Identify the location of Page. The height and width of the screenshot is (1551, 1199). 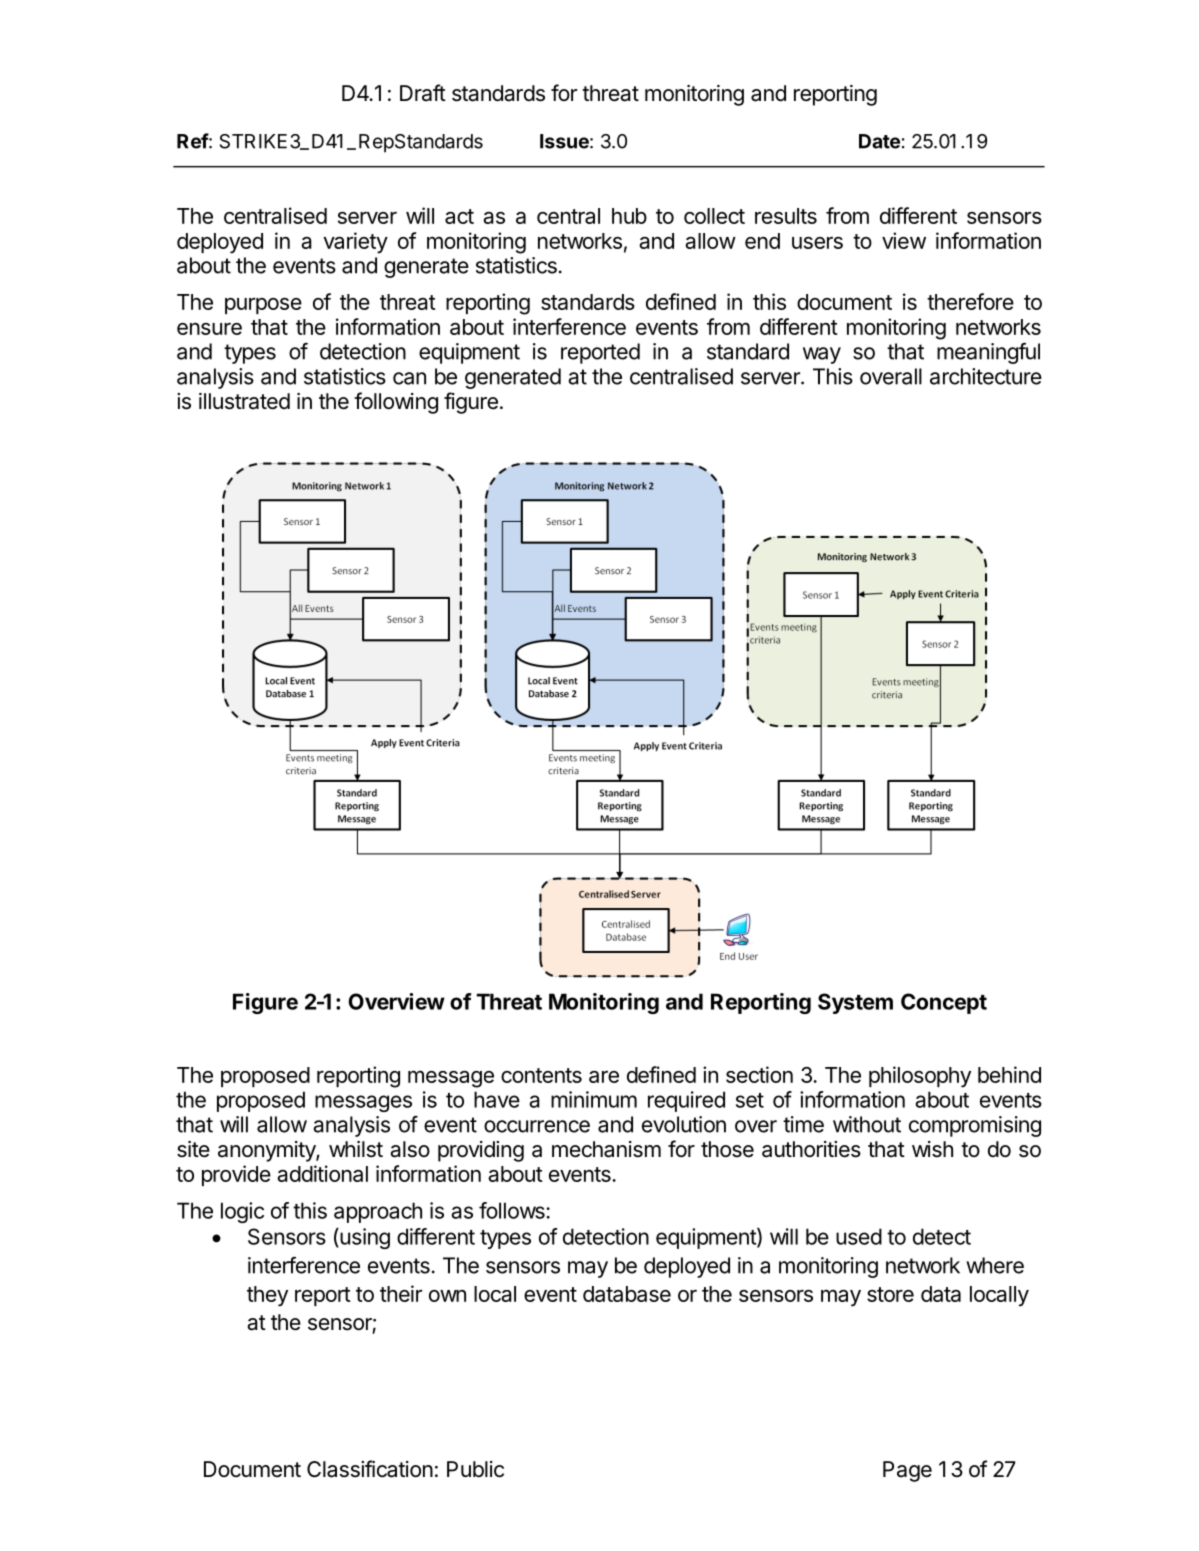
(907, 1471).
